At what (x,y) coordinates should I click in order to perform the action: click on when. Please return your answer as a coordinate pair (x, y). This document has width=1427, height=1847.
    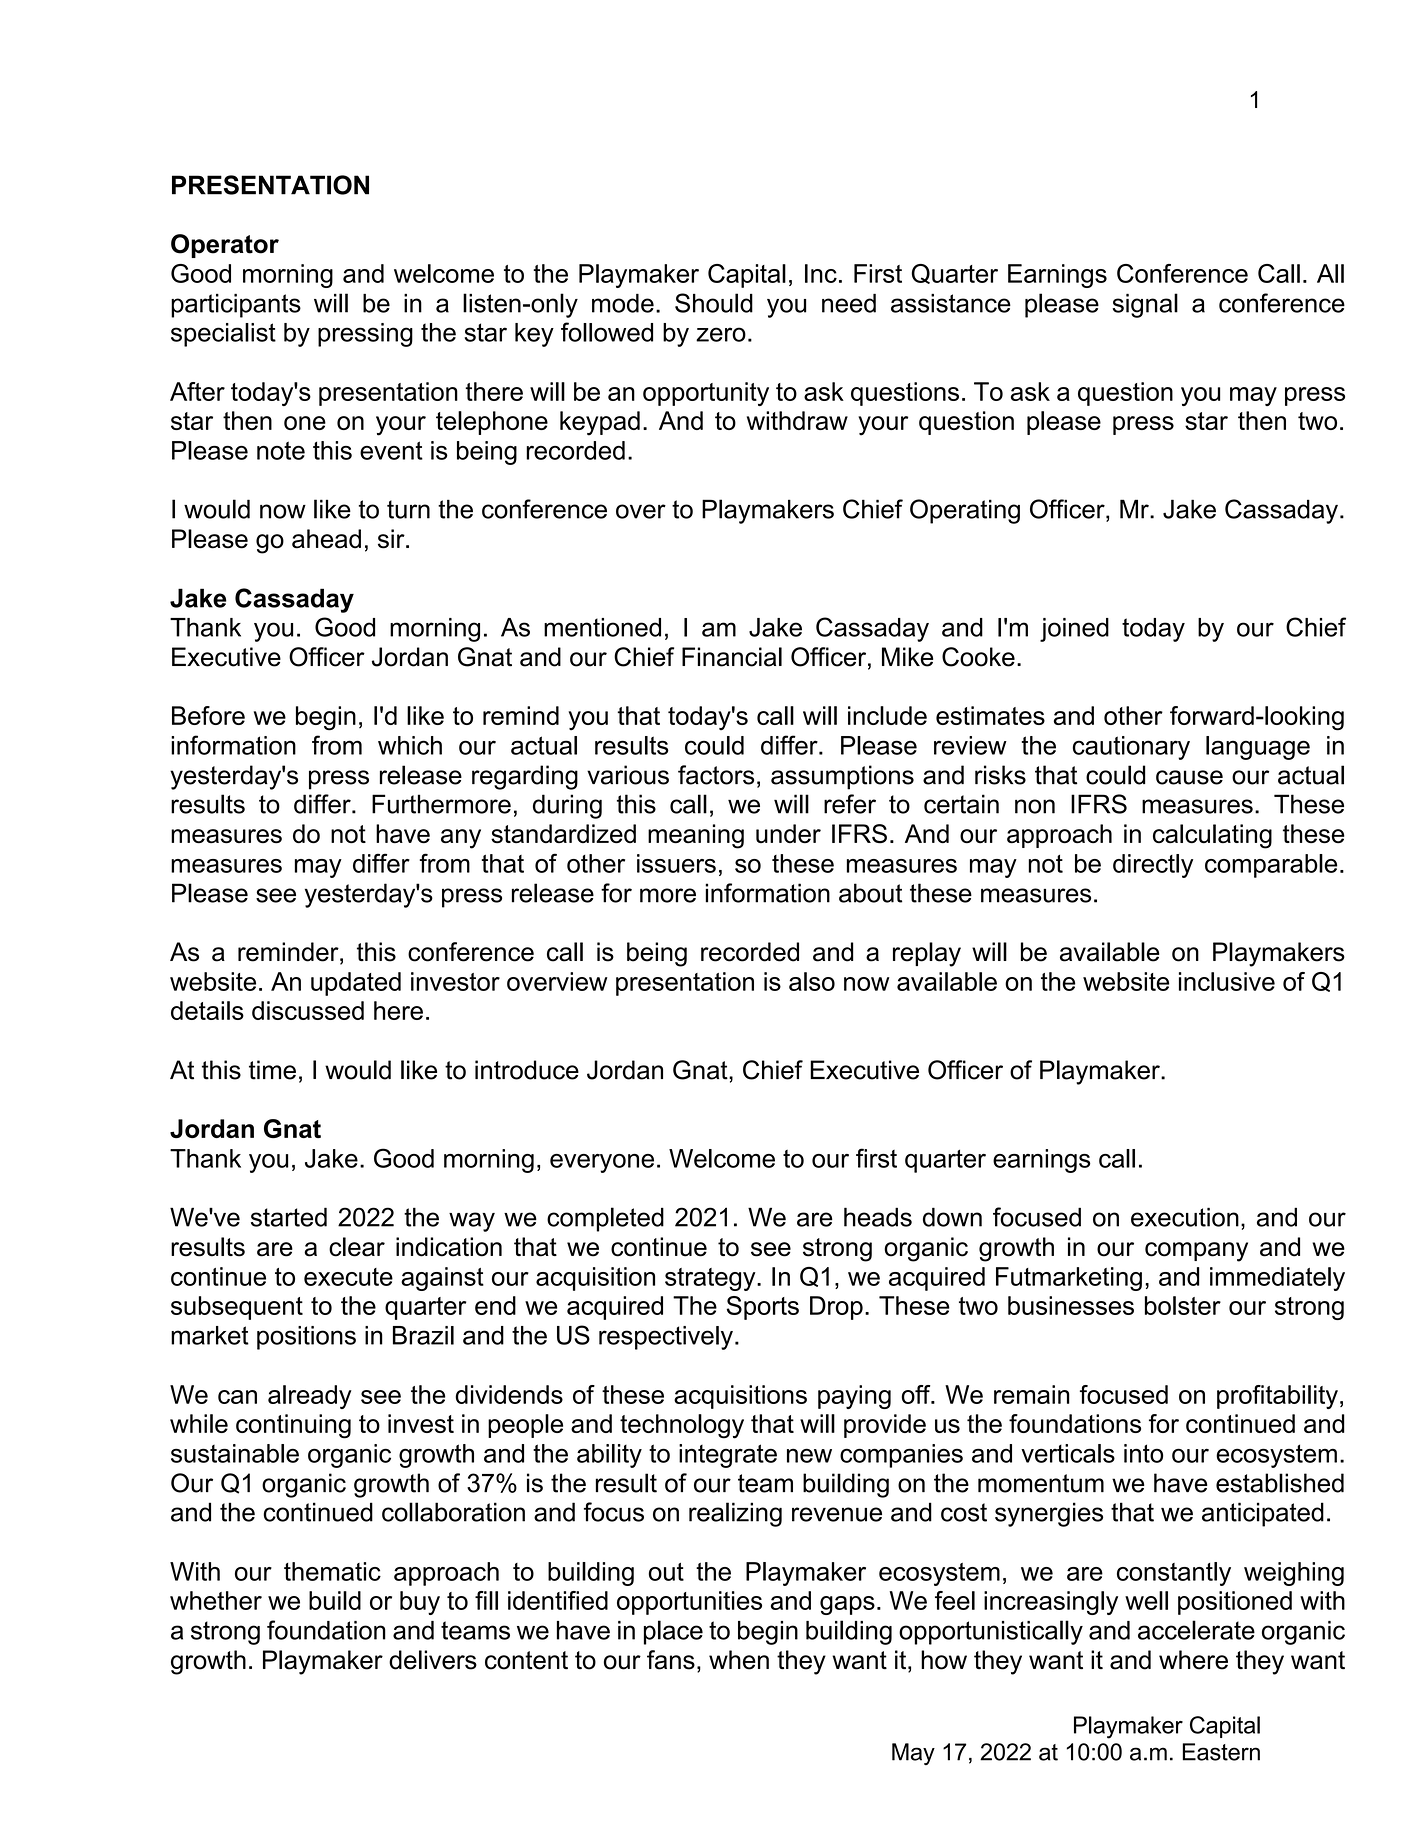
    Looking at the image, I should click on (739, 1660).
